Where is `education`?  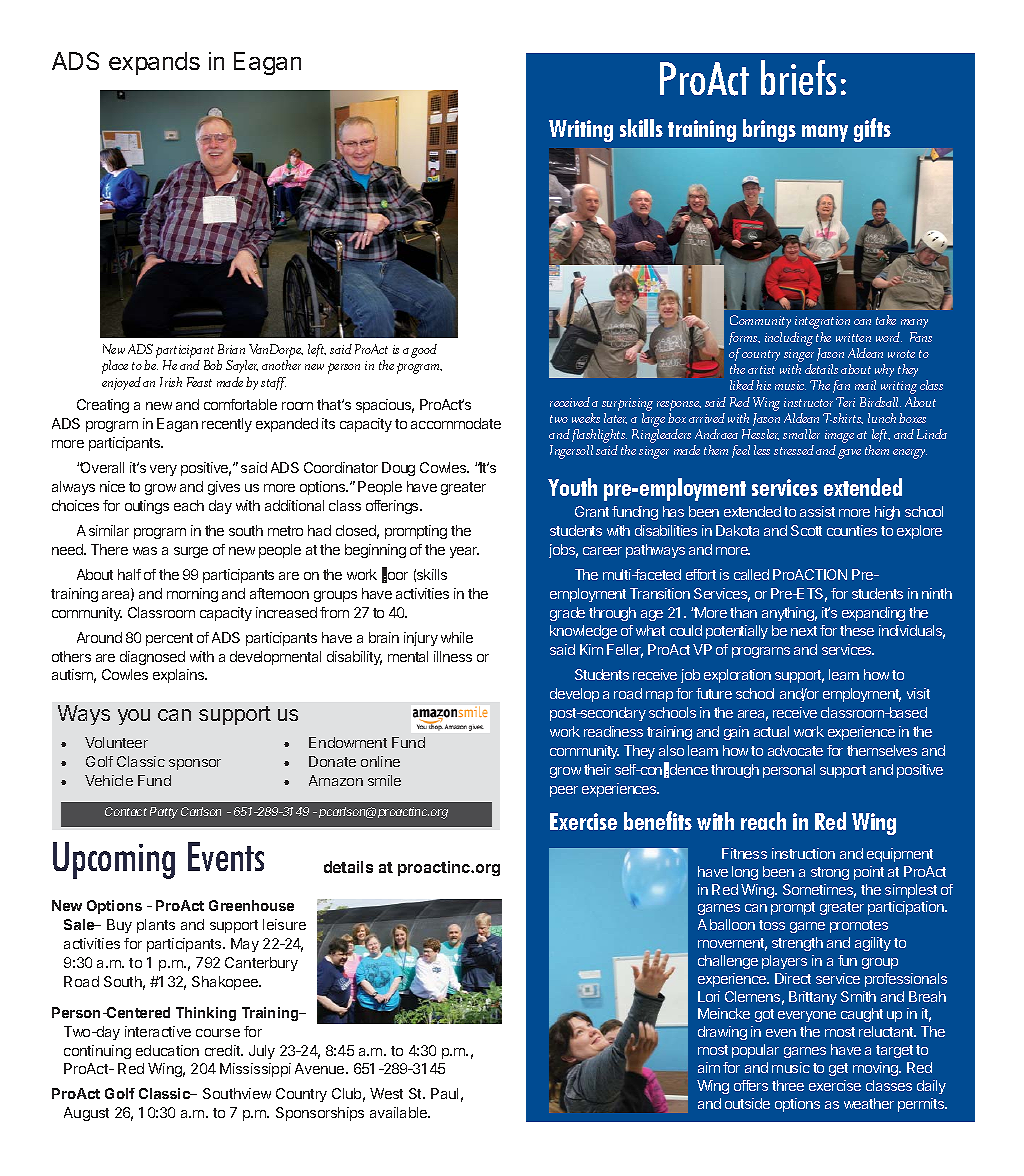 education is located at coordinates (167, 1050).
